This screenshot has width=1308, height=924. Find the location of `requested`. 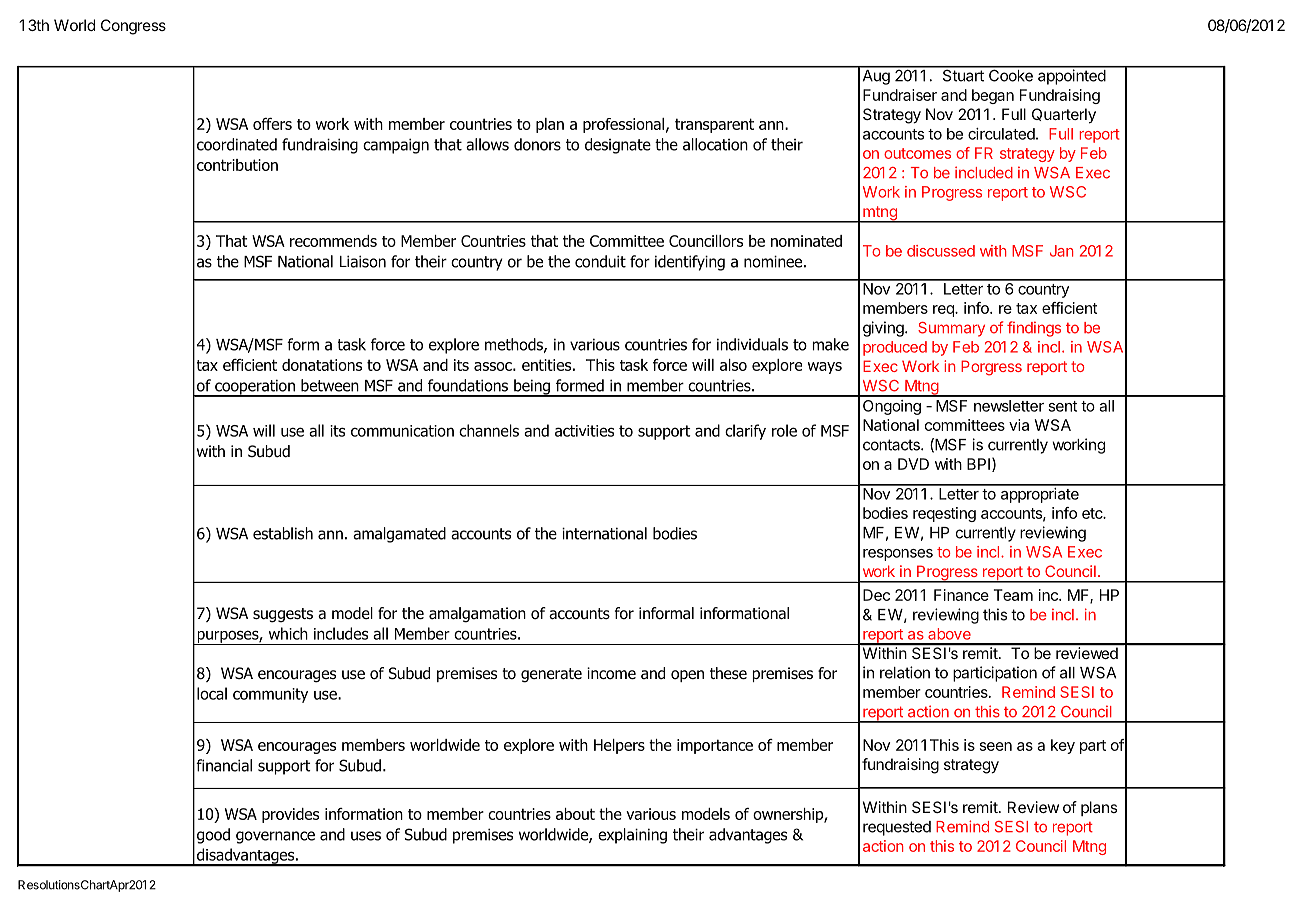

requested is located at coordinates (897, 828).
